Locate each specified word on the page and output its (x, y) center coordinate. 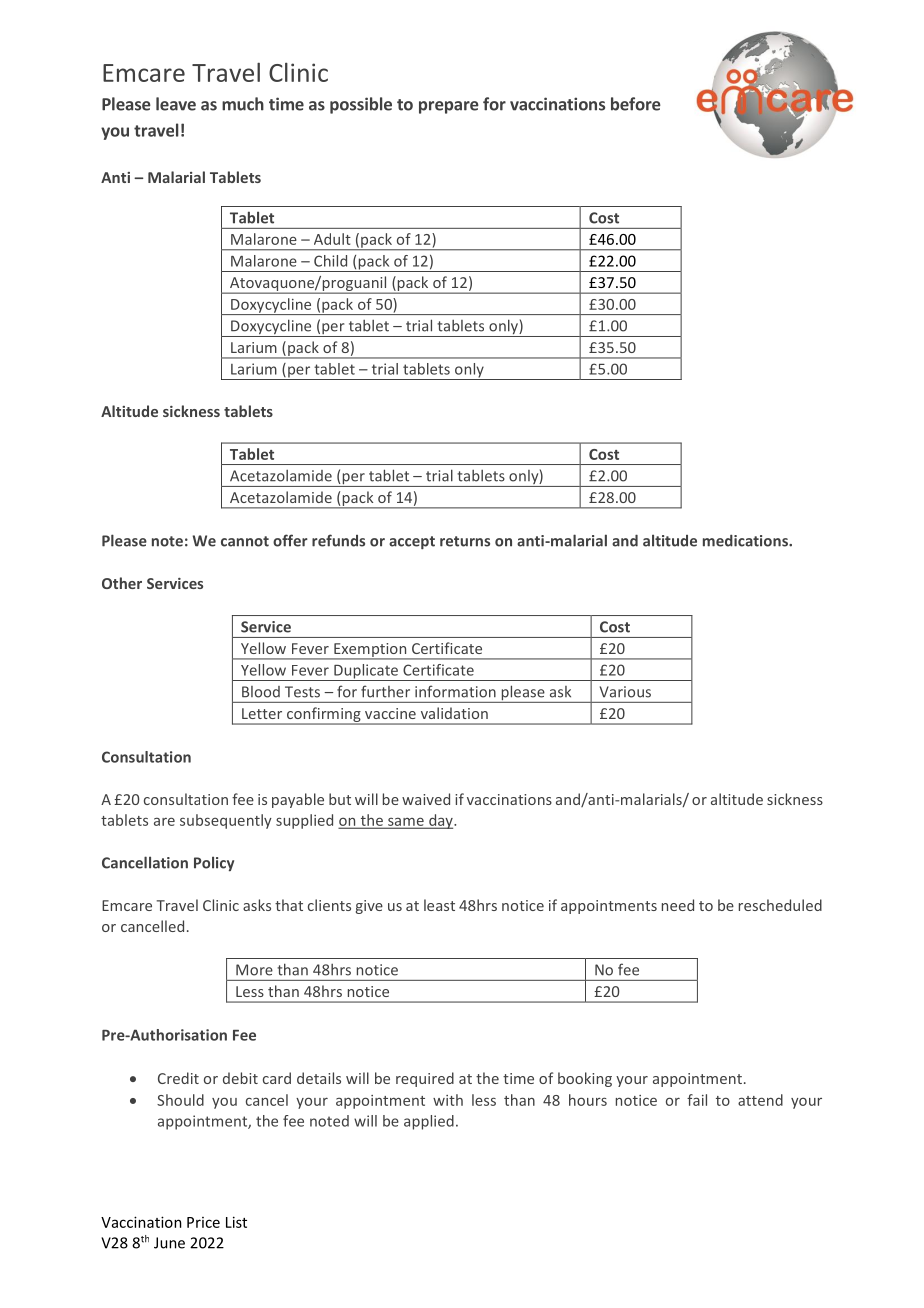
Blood (261, 692)
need (678, 905)
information (455, 691)
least (439, 905)
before (636, 104)
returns (465, 541)
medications (746, 540)
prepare (449, 107)
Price (203, 1222)
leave (176, 104)
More (254, 970)
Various (625, 692)
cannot (245, 541)
